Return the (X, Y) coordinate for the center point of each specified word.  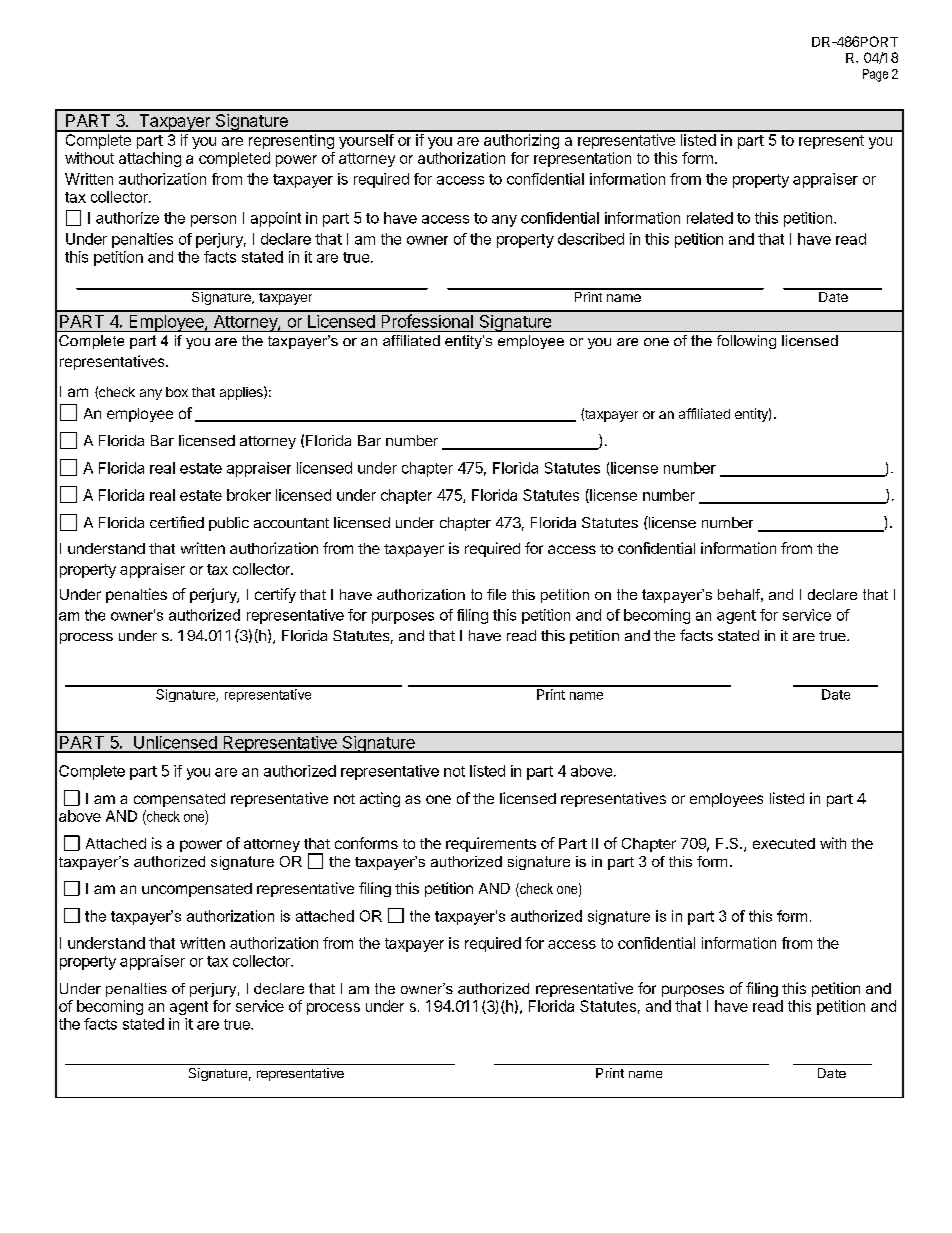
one (438, 799)
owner (427, 240)
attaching (150, 159)
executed (784, 843)
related (710, 218)
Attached (116, 843)
